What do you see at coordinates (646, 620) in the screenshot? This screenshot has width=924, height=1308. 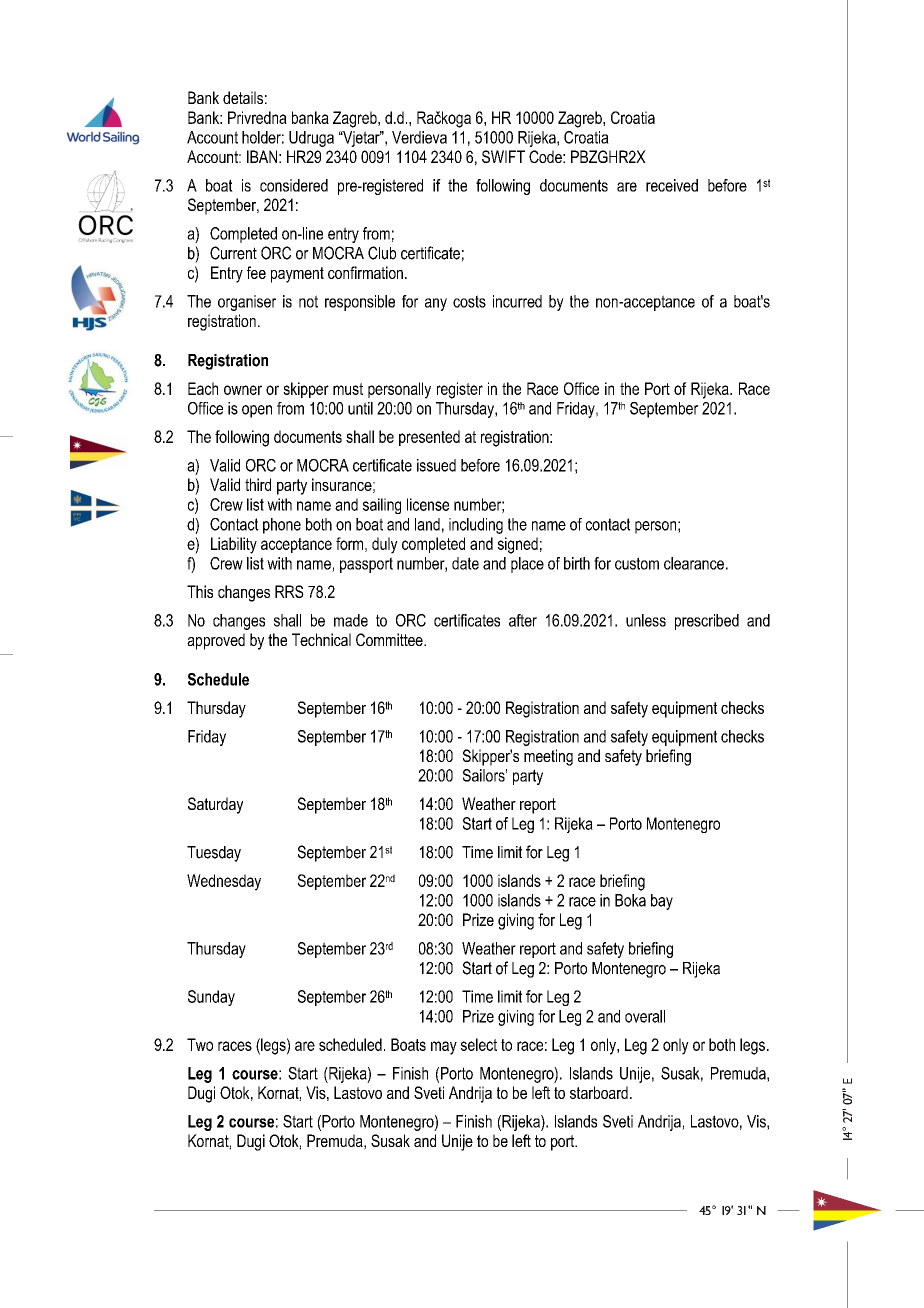 I see `unless` at bounding box center [646, 620].
